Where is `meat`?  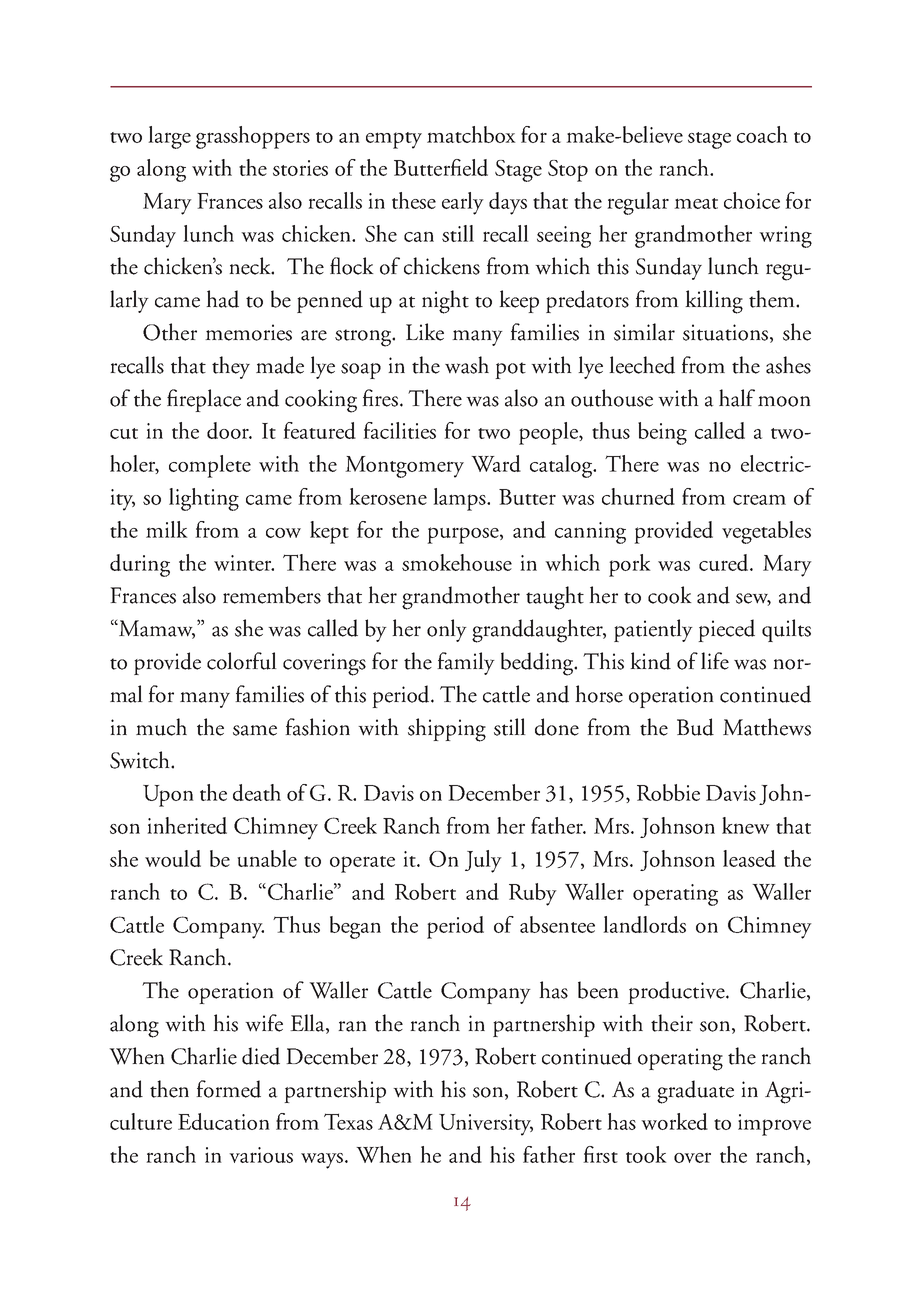 meat is located at coordinates (696, 203).
